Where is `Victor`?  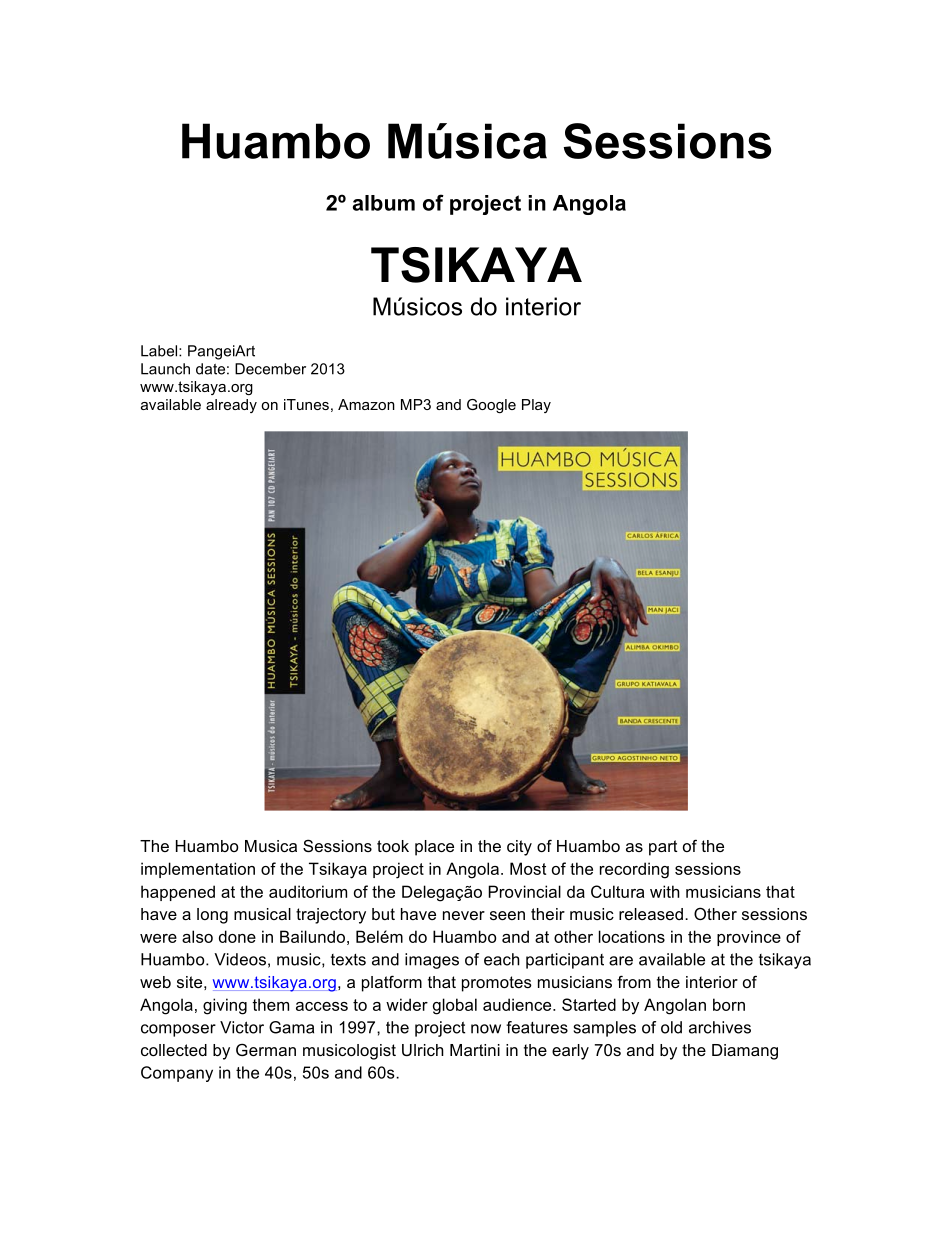 Victor is located at coordinates (242, 1027).
